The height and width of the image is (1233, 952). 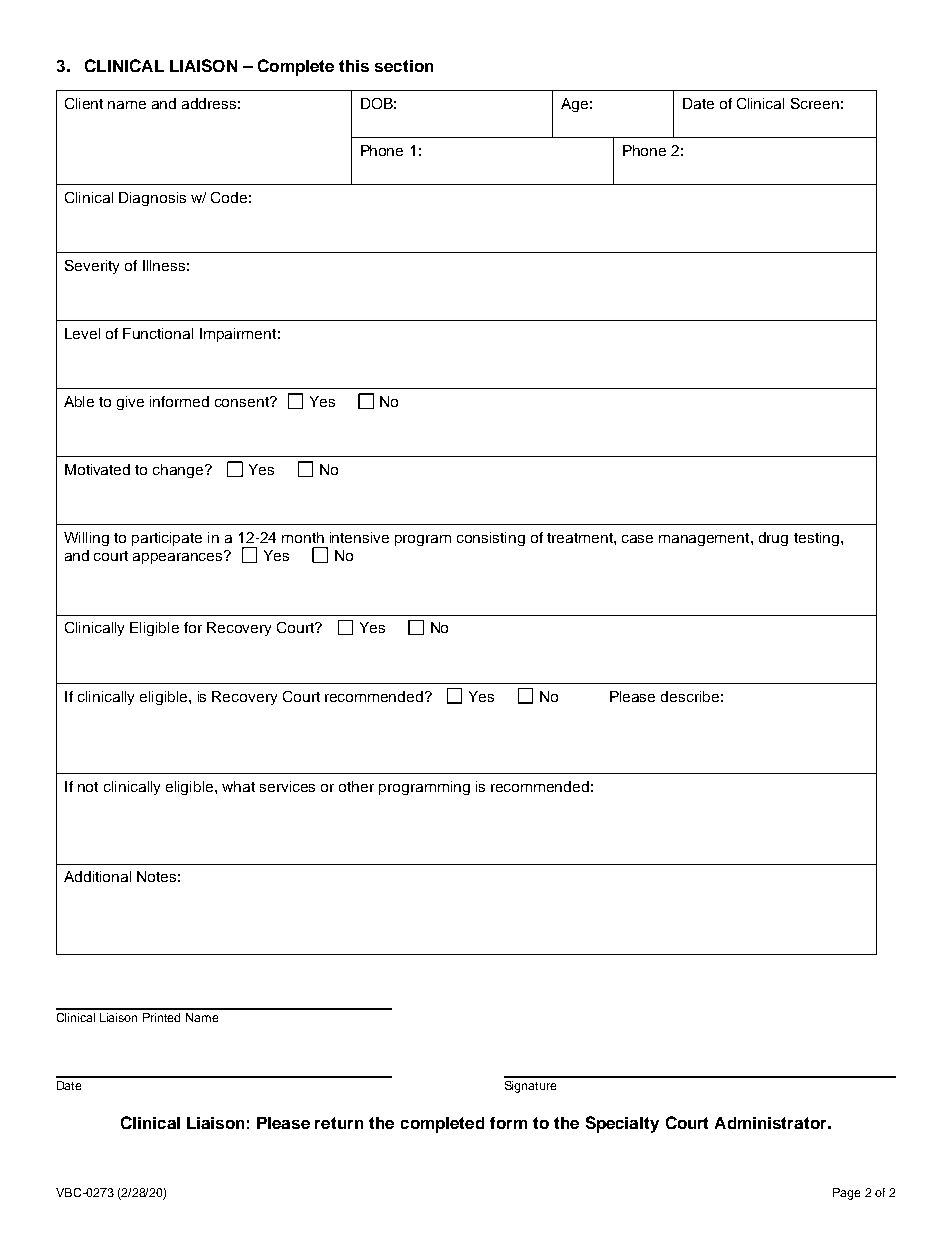 What do you see at coordinates (815, 103) in the image?
I see `Screen` at bounding box center [815, 103].
